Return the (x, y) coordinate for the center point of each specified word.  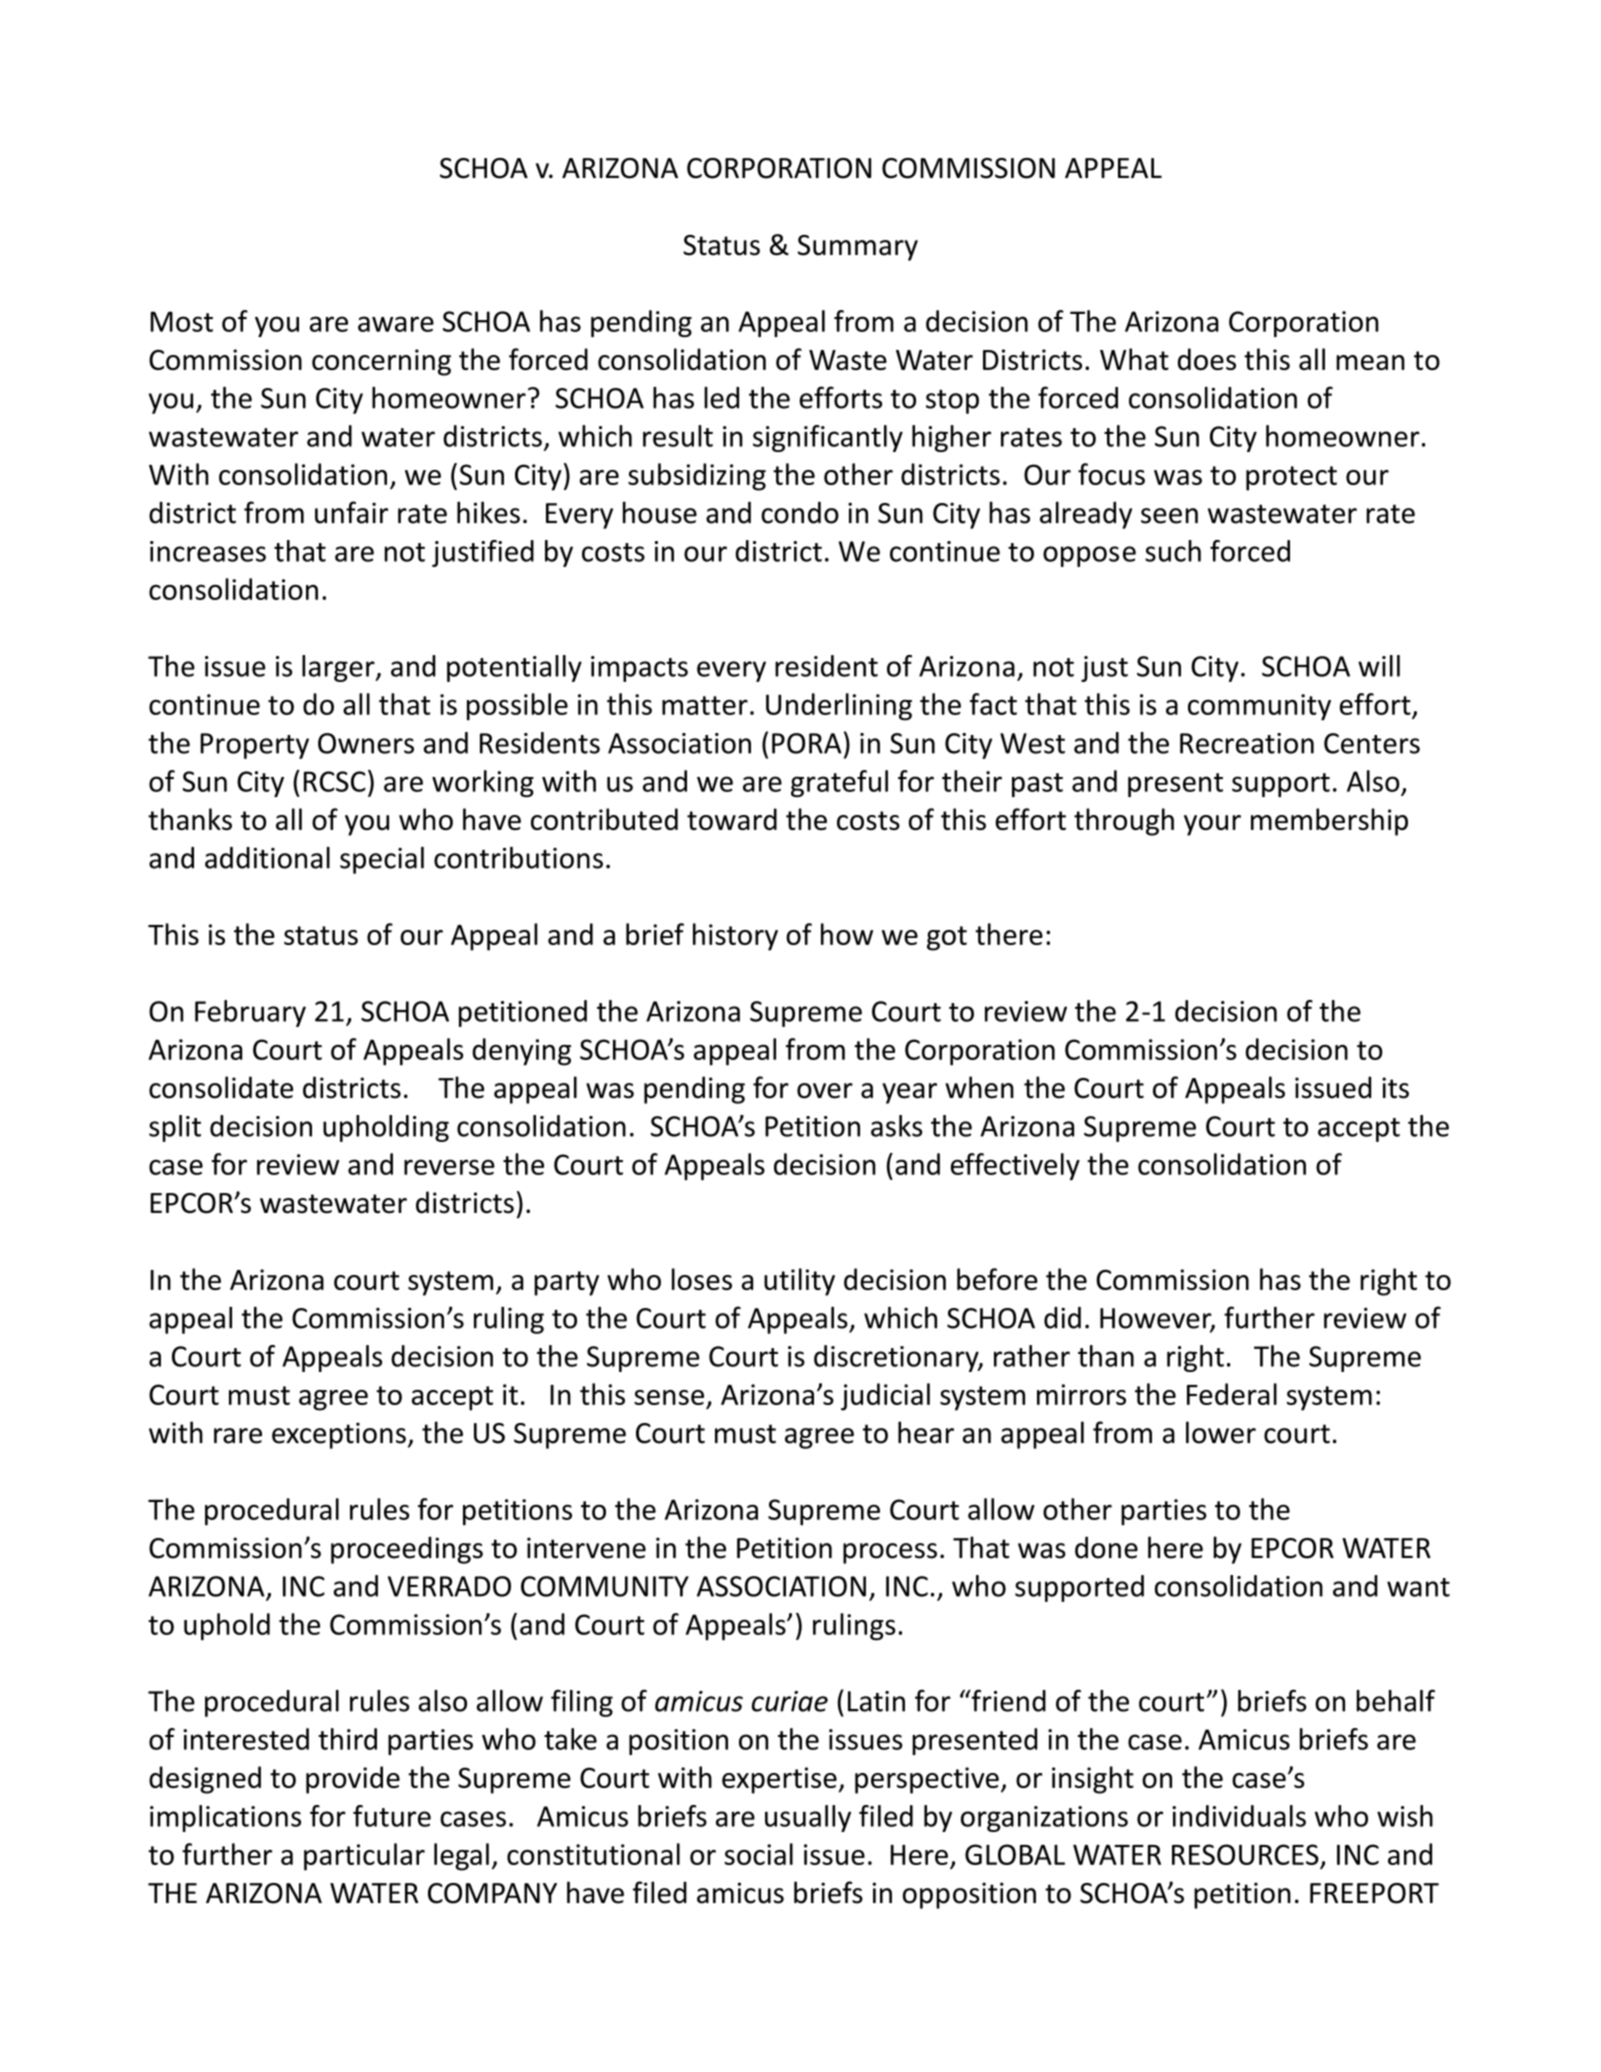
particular (364, 1857)
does (1207, 359)
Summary (858, 248)
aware (396, 324)
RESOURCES (1245, 1854)
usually (808, 1818)
